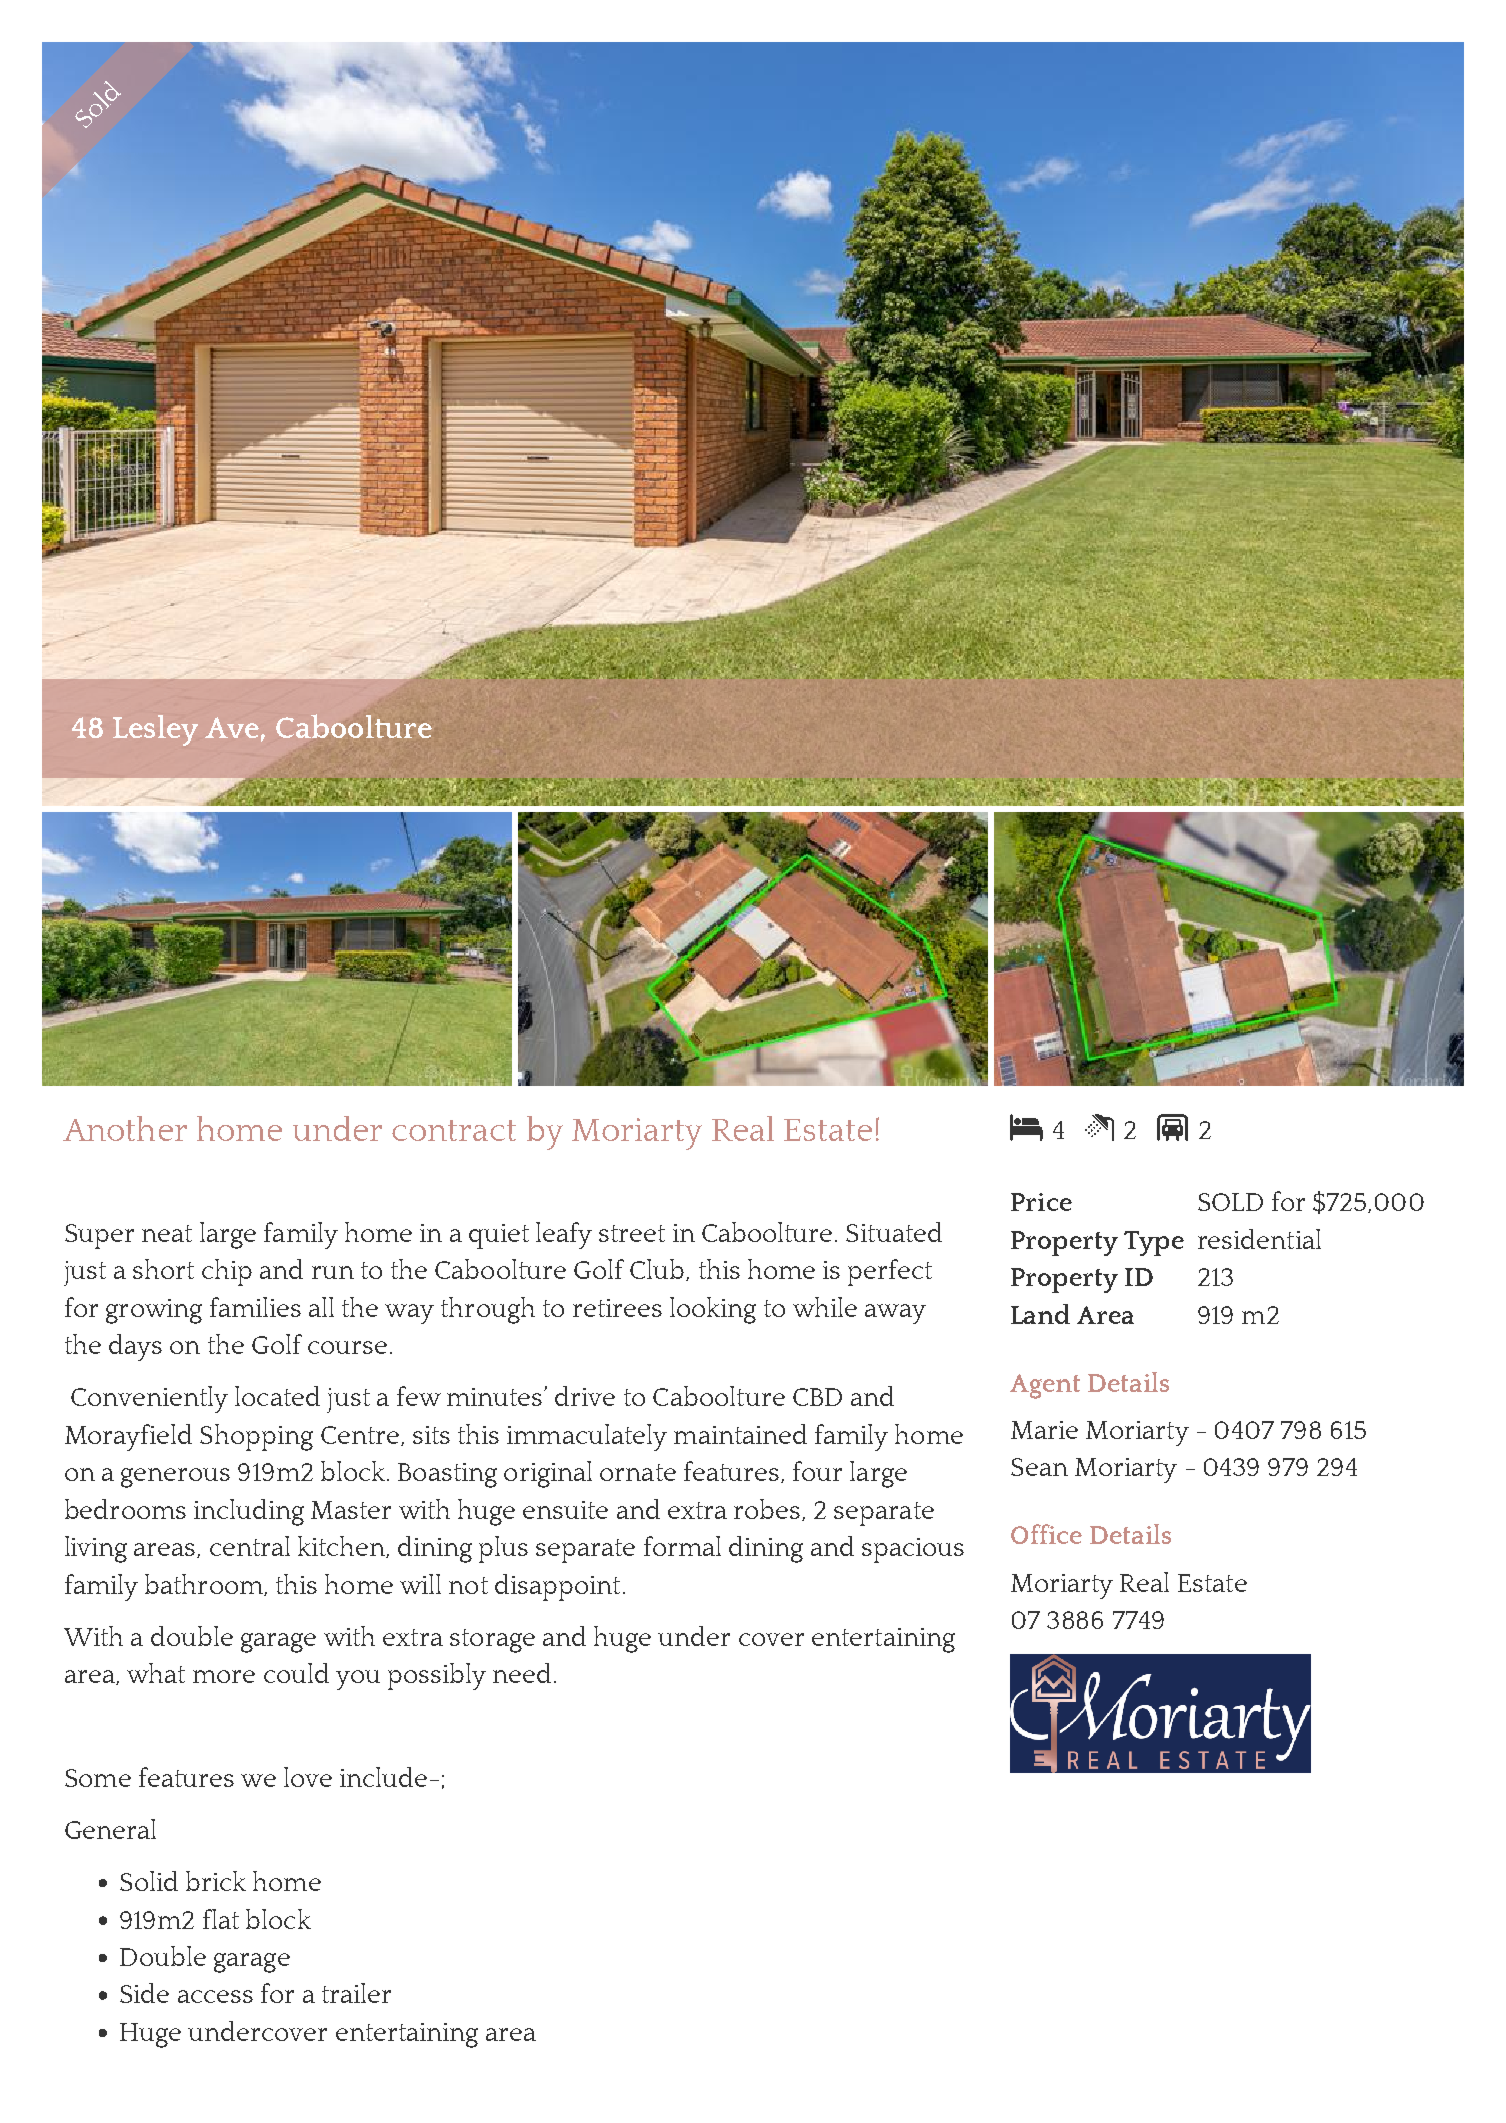  What do you see at coordinates (913, 1550) in the document?
I see `spacious` at bounding box center [913, 1550].
